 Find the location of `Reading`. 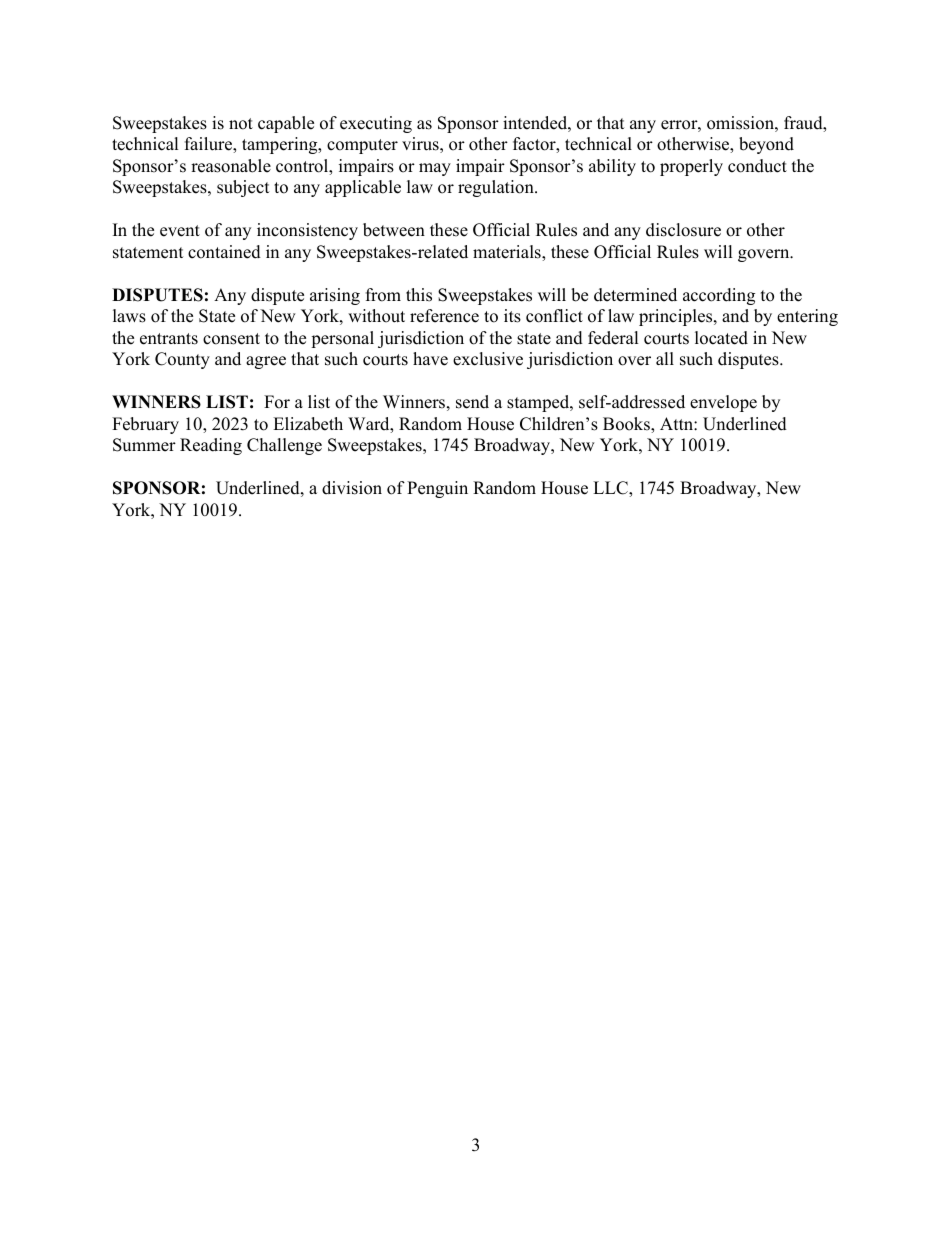

Reading is located at coordinates (211, 446).
